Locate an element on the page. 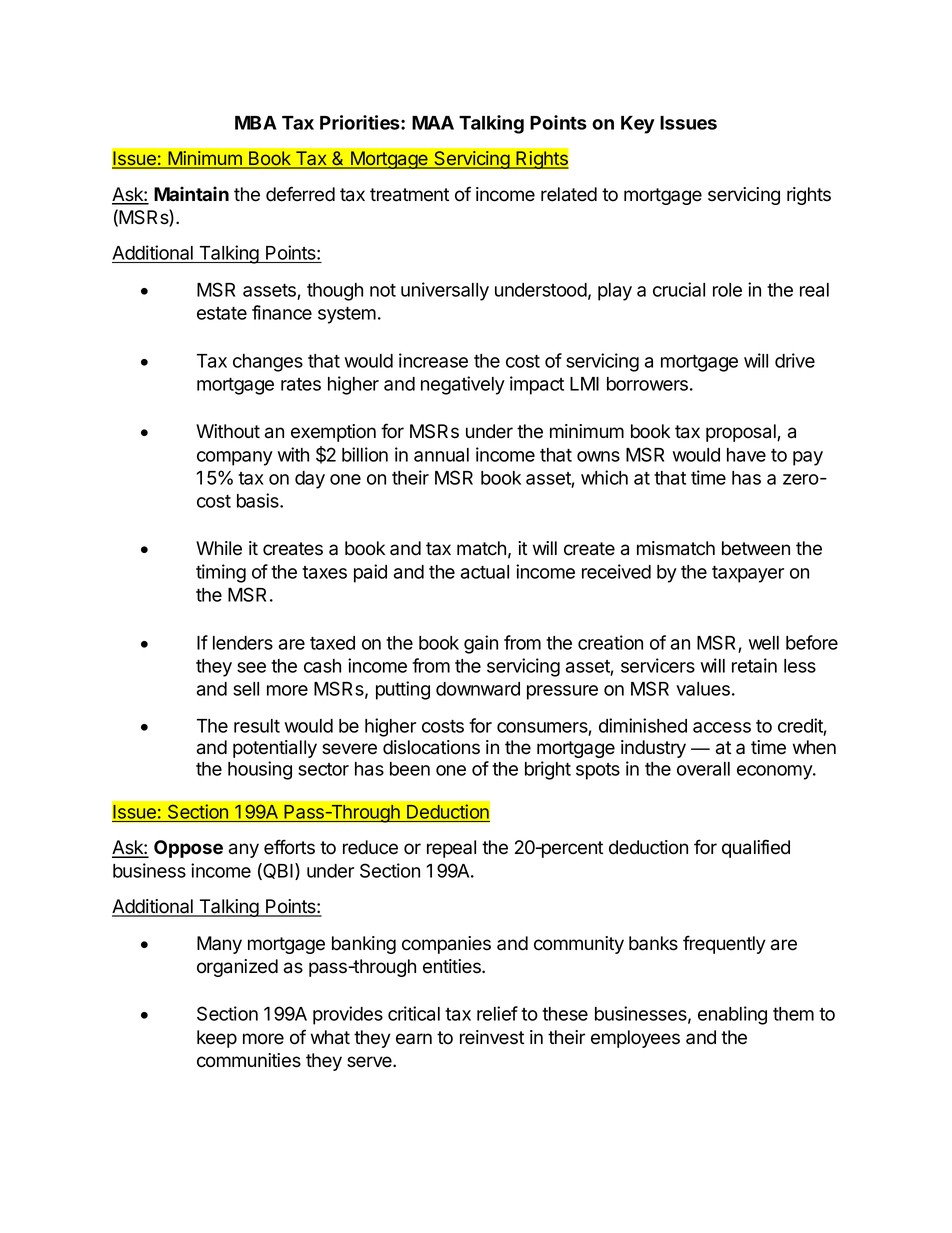 The width and height of the image is (952, 1233). Key is located at coordinates (638, 125).
